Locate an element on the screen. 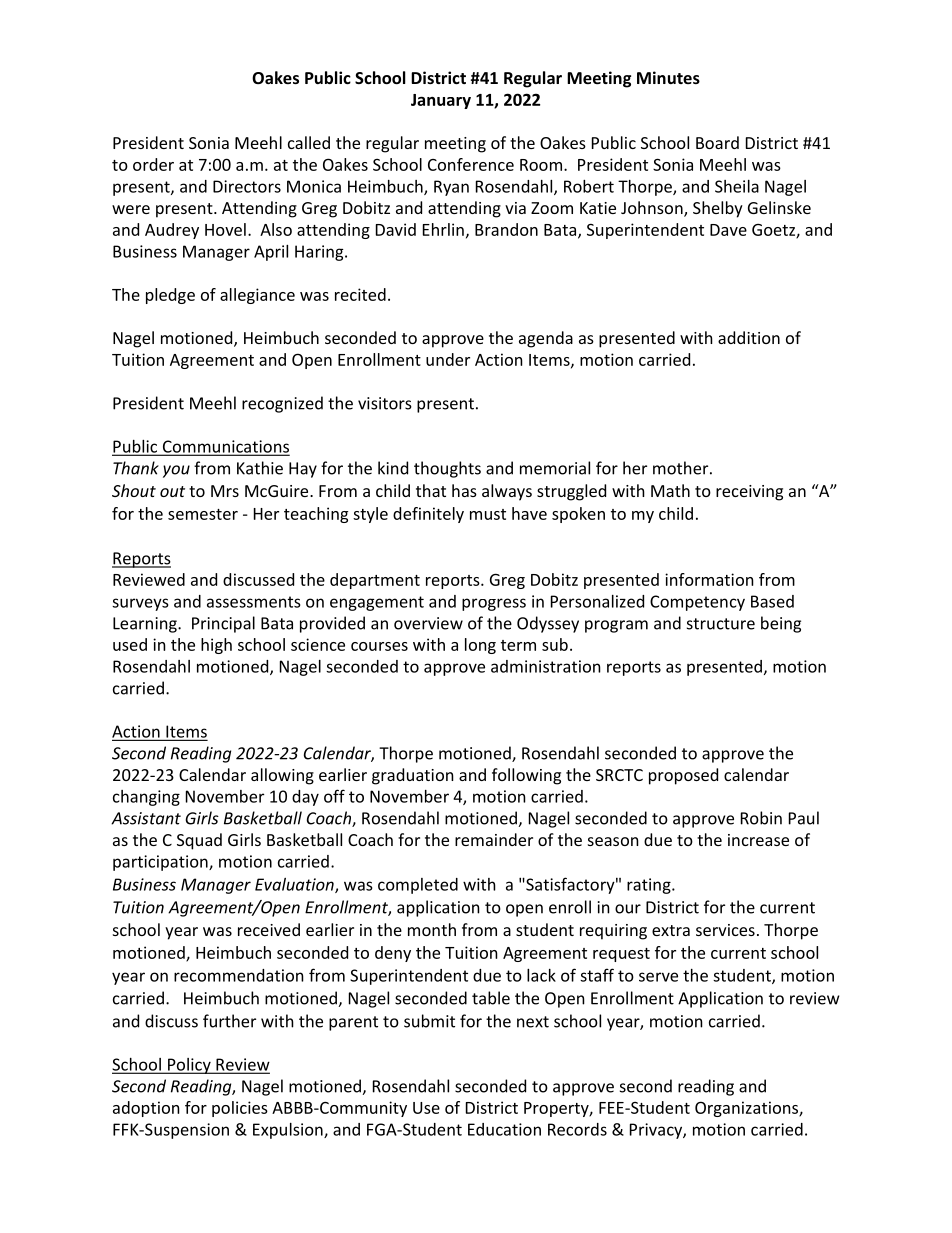 The width and height of the screenshot is (952, 1233). Principal is located at coordinates (223, 624).
